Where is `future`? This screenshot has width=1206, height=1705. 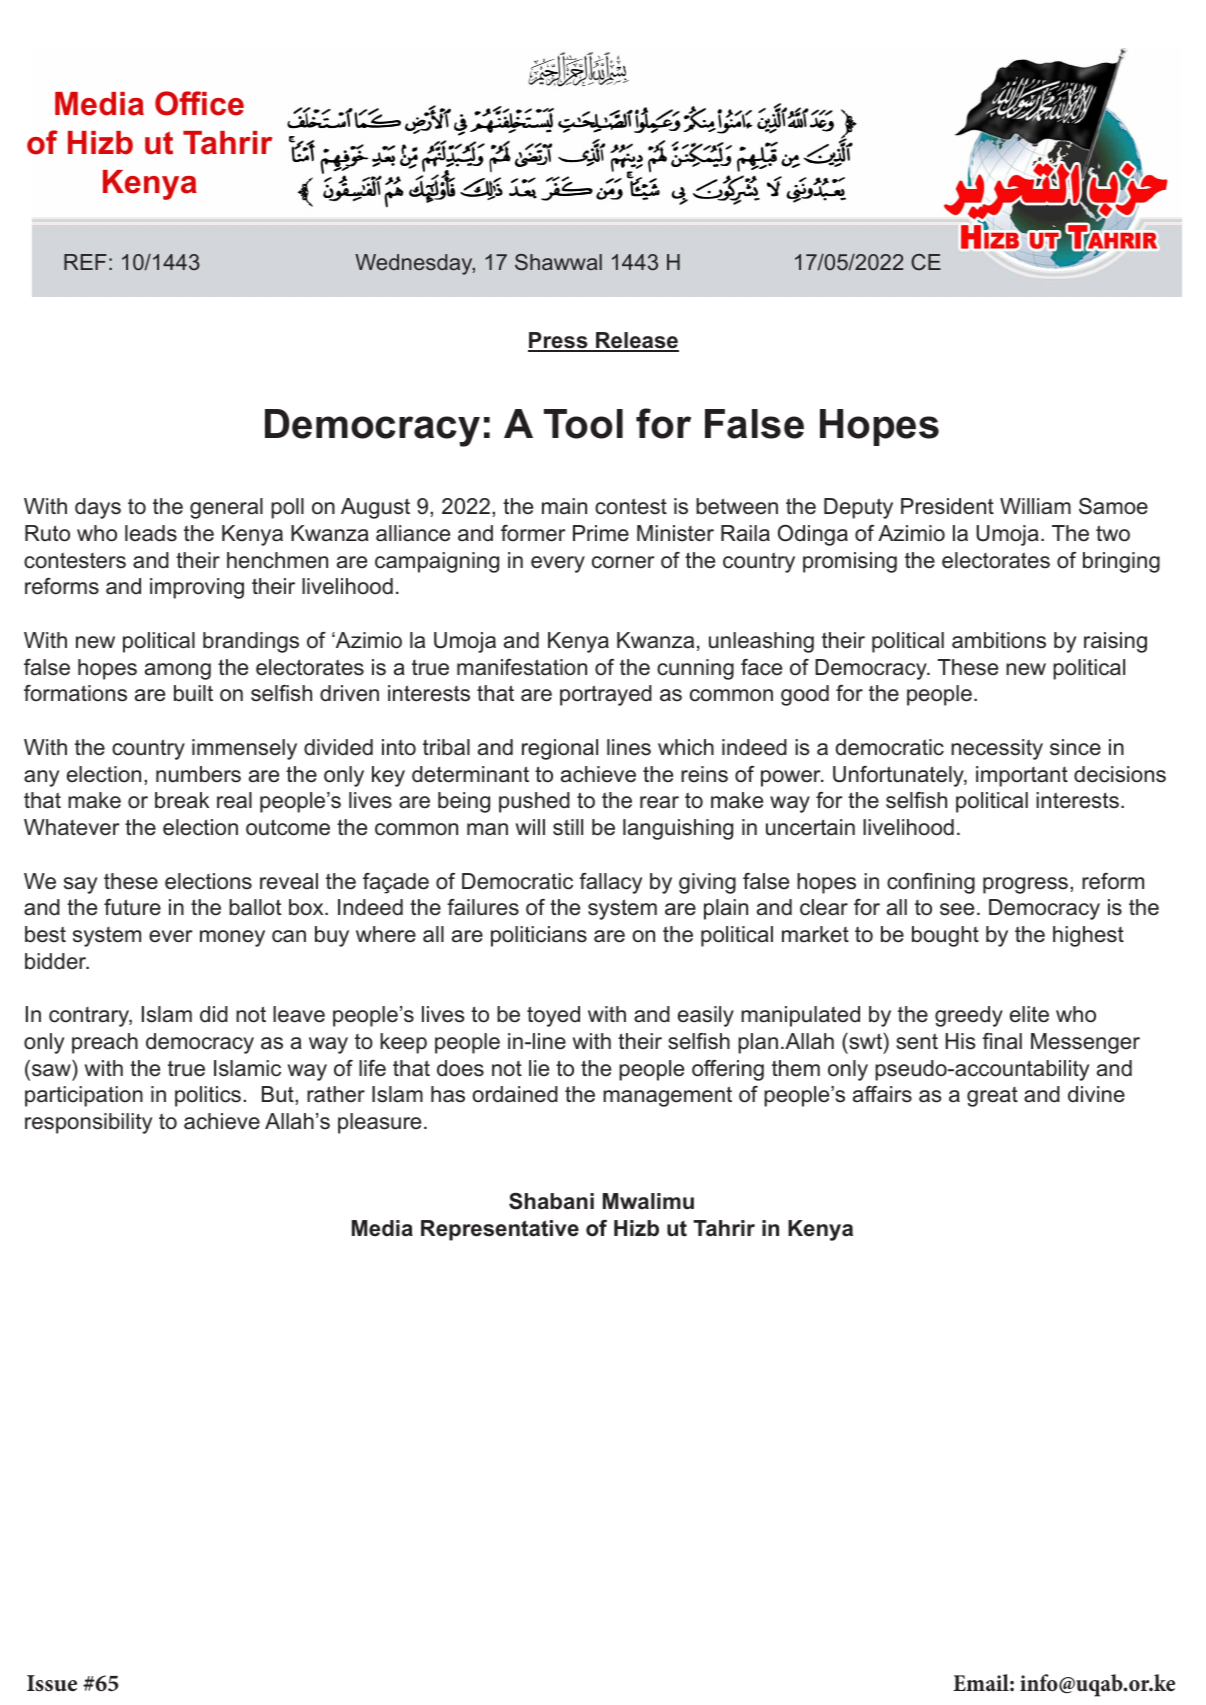 future is located at coordinates (132, 907).
